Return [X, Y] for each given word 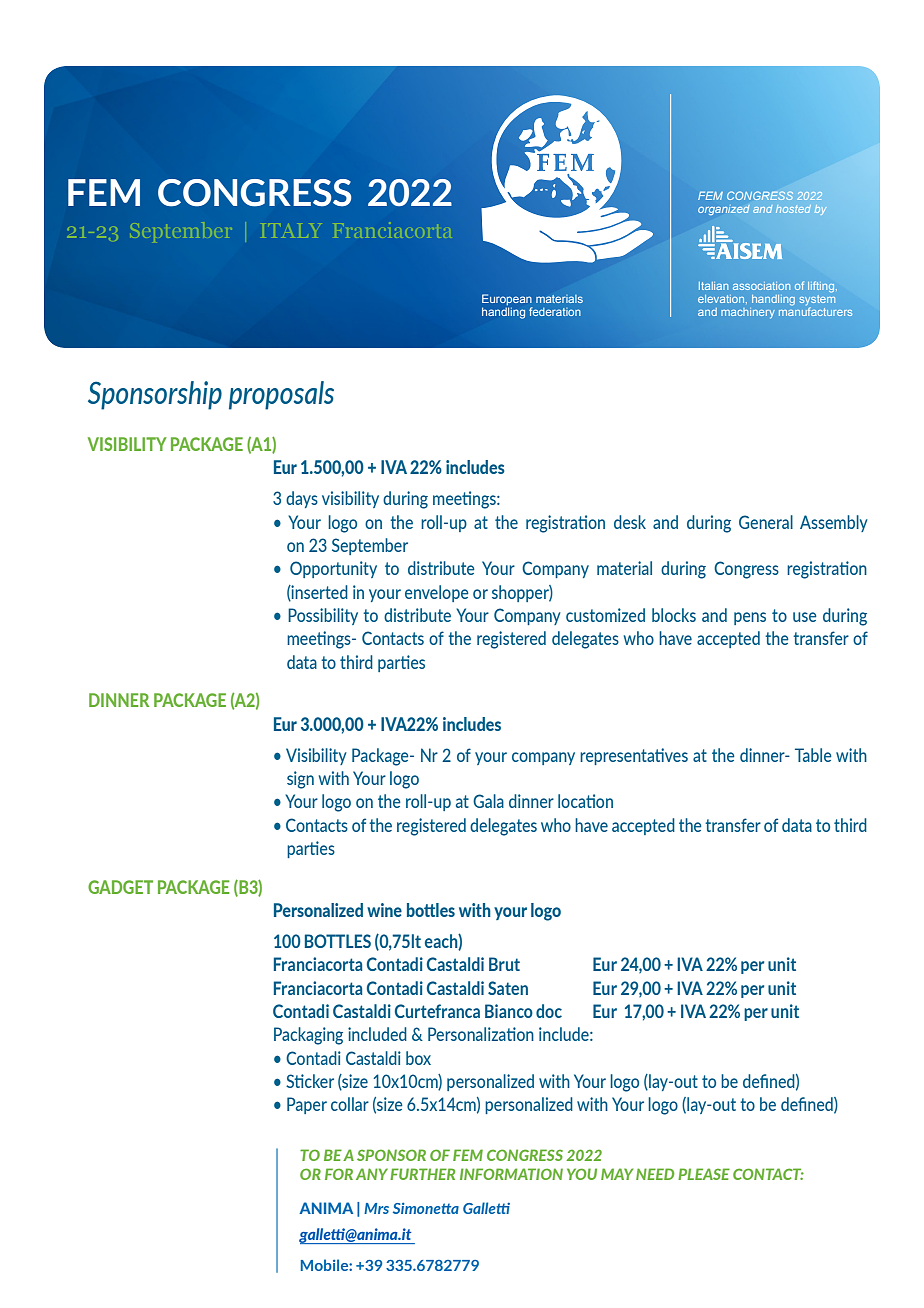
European [507, 301]
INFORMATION [511, 1174]
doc [549, 1011]
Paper [307, 1105]
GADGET [120, 887]
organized [724, 210]
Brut [504, 964]
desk [630, 522]
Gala [488, 801]
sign [300, 780]
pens [750, 618]
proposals [281, 395]
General [766, 522]
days [302, 499]
